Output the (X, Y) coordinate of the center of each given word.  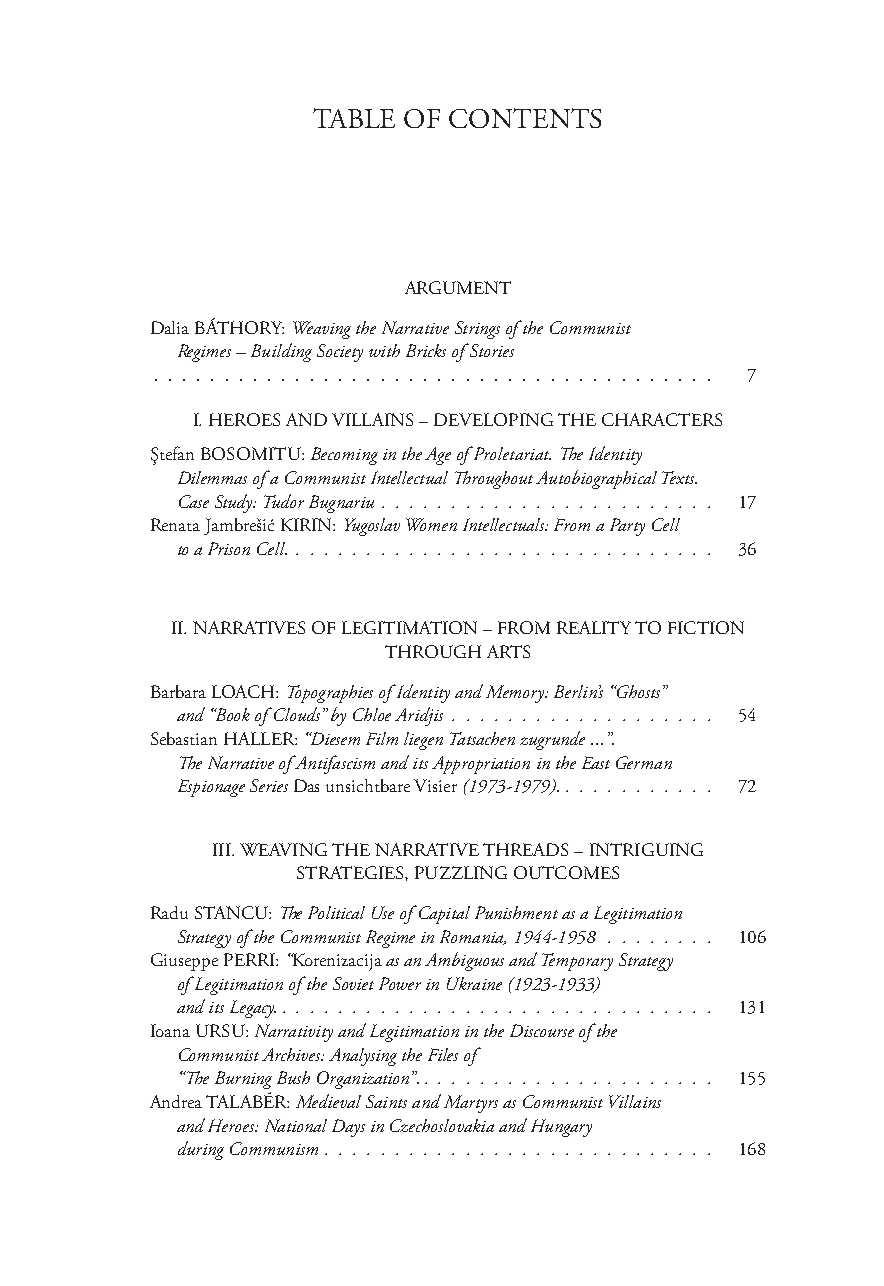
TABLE (354, 118)
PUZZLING (461, 872)
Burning (243, 1080)
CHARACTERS (662, 419)
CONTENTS (525, 118)
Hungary (561, 1128)
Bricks (426, 350)
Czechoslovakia (442, 1125)
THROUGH (433, 651)
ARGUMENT (458, 287)
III (223, 849)
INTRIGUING (646, 849)
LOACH (244, 691)
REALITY (594, 627)
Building (281, 352)
